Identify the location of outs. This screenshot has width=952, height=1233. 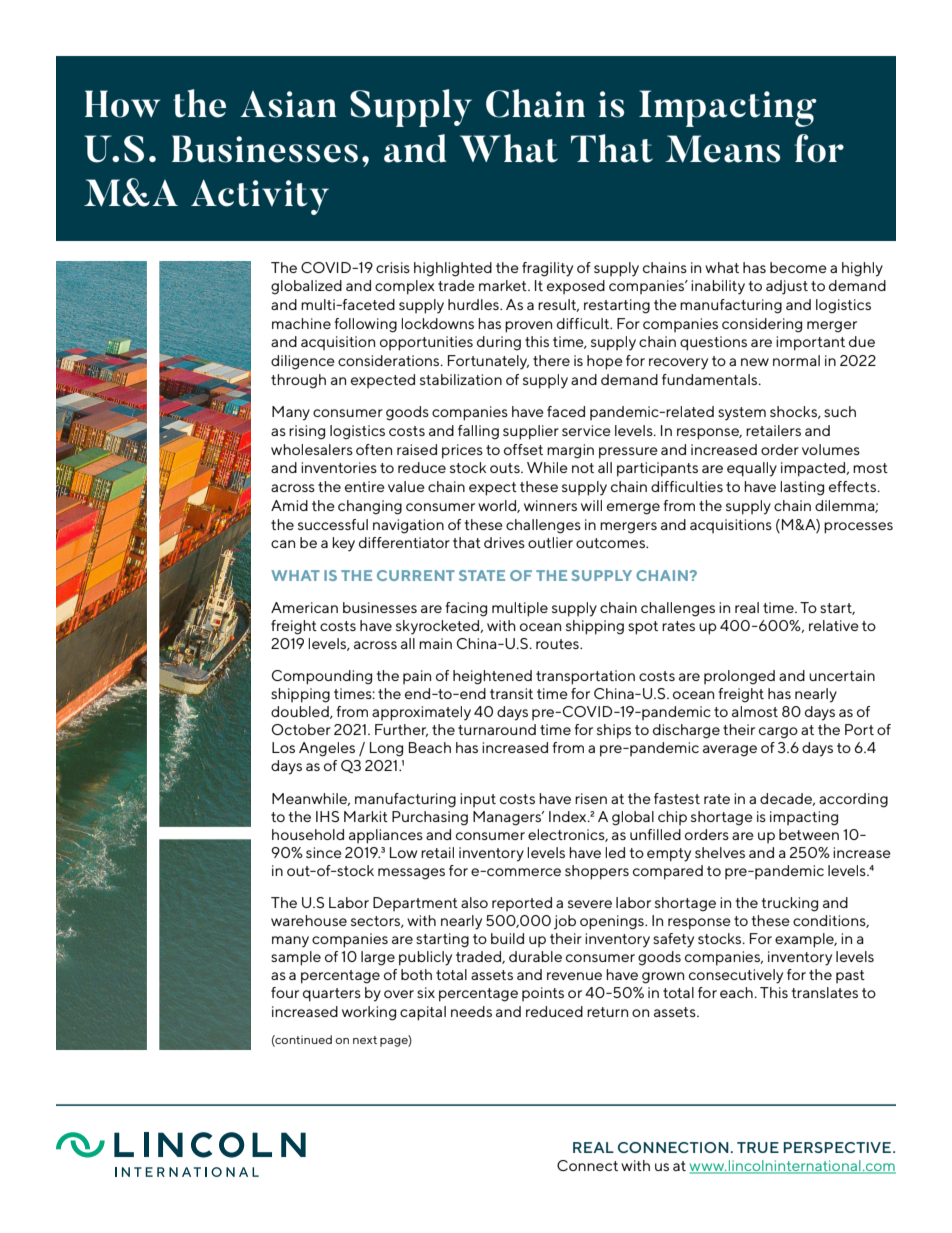
(506, 468).
